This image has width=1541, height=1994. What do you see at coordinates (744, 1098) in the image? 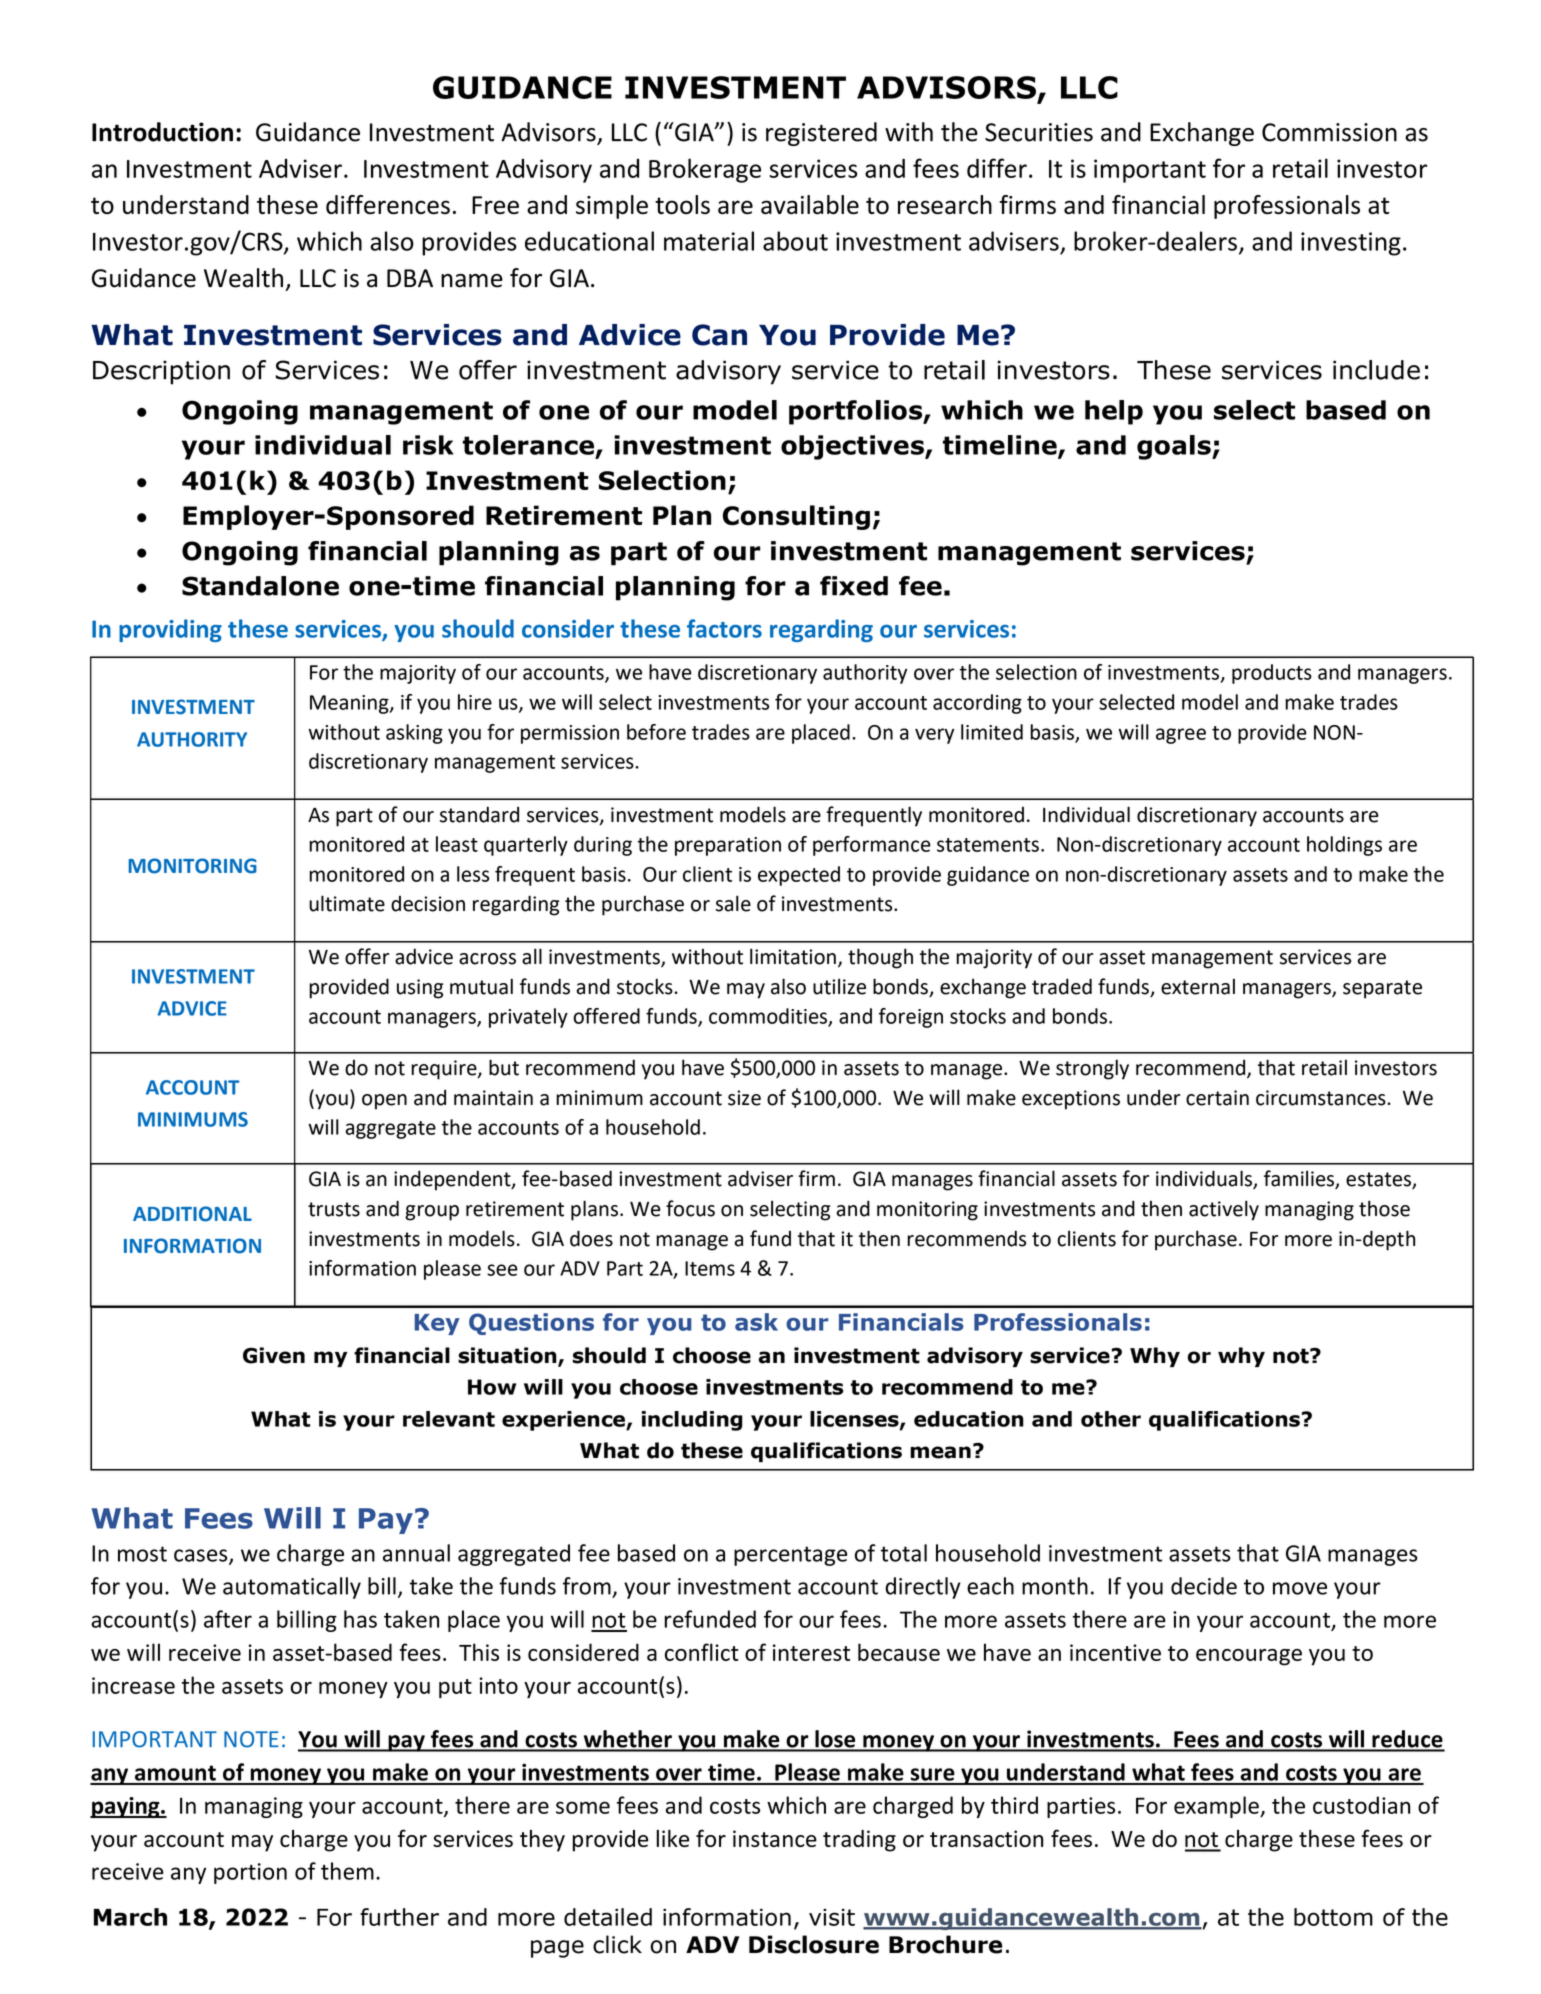
I see `size` at bounding box center [744, 1098].
